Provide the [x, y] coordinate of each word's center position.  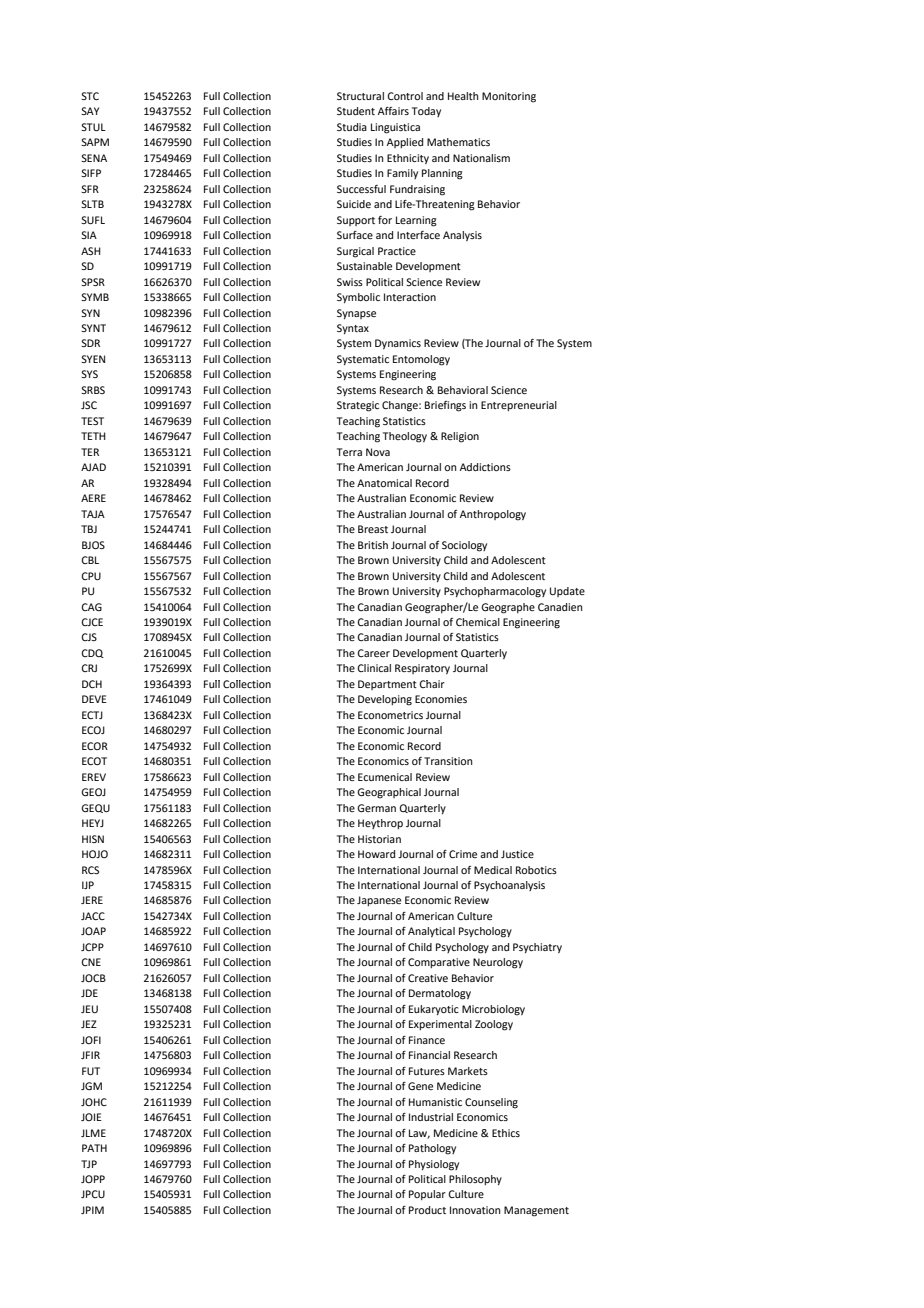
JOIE [91, 1117]
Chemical [478, 622]
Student [356, 111]
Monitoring [509, 97]
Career [373, 653]
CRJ [89, 668]
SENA [94, 158]
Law [419, 1134]
